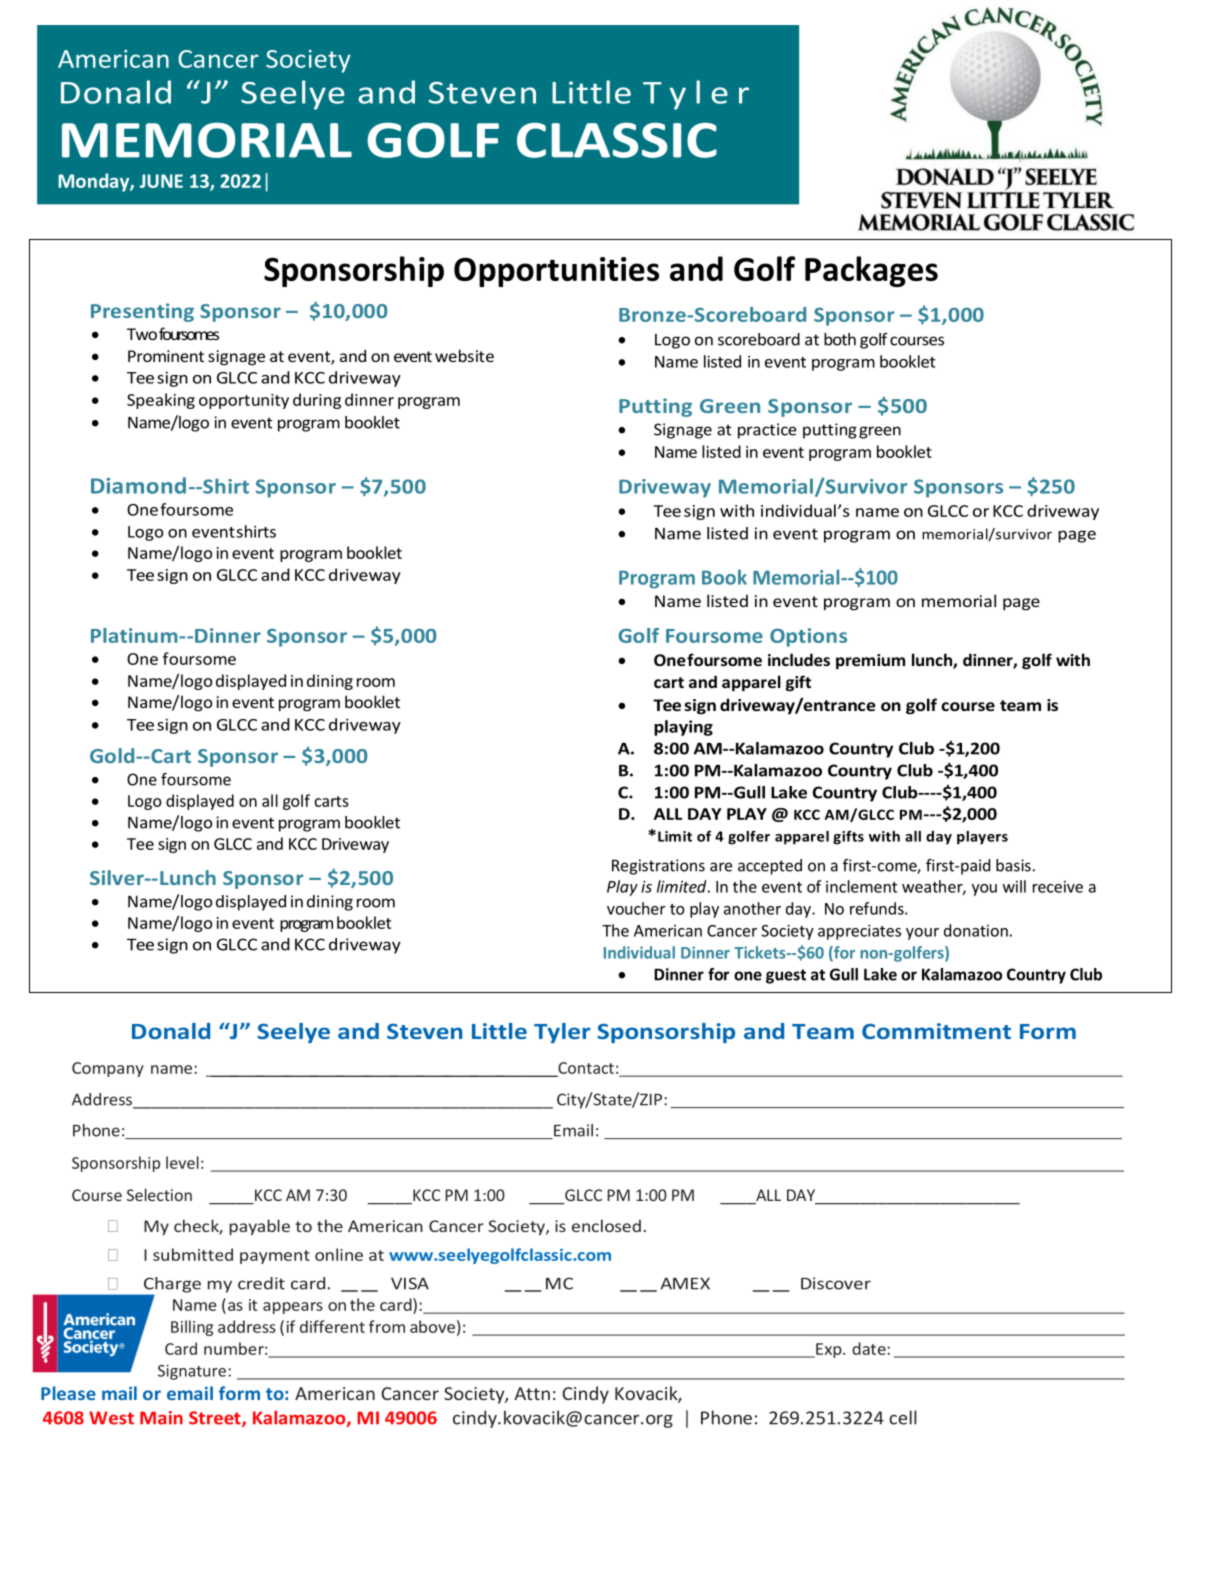 This screenshot has height=1573, width=1215. I want to click on Opportunities, so click(556, 272).
